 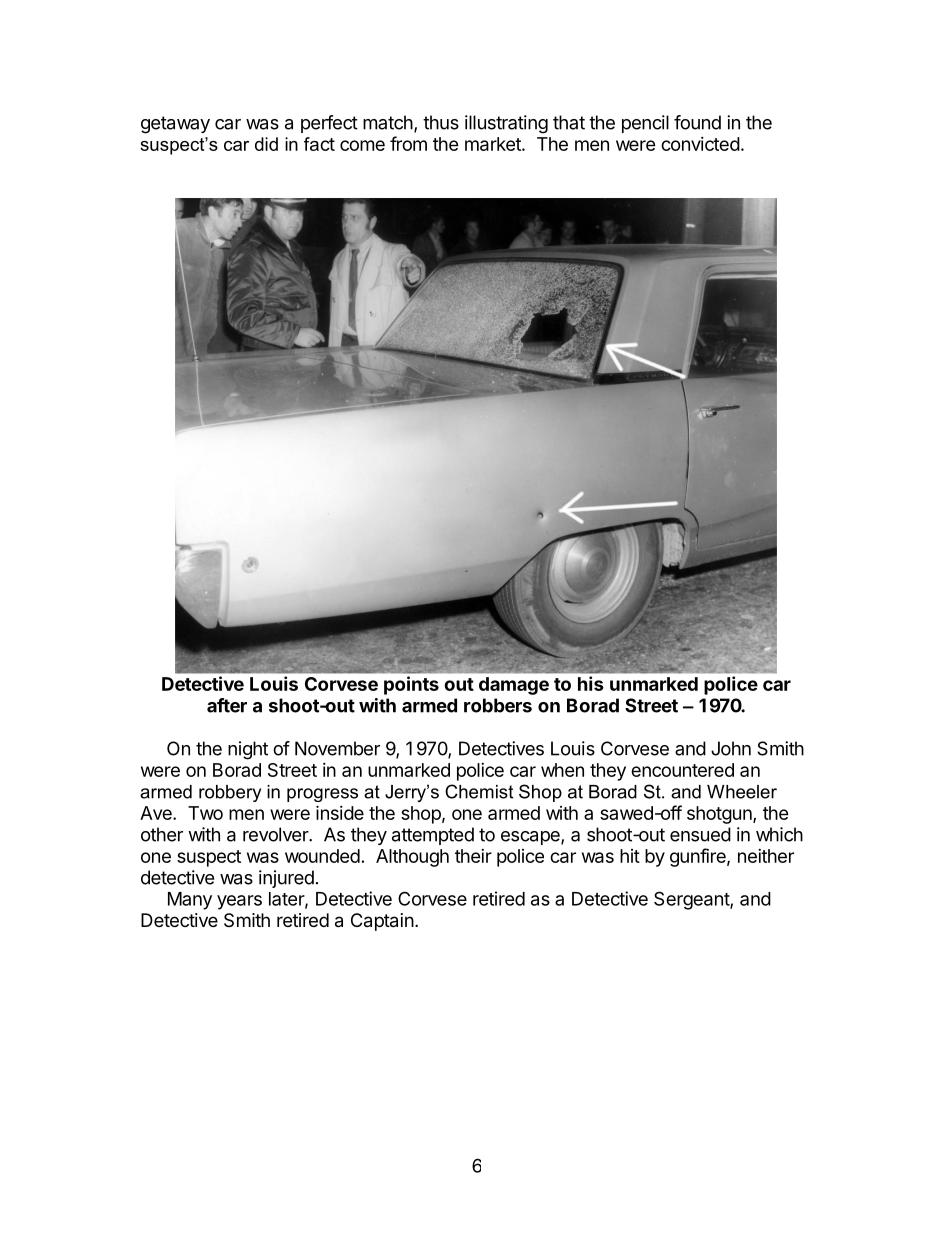 I want to click on his, so click(x=591, y=683).
